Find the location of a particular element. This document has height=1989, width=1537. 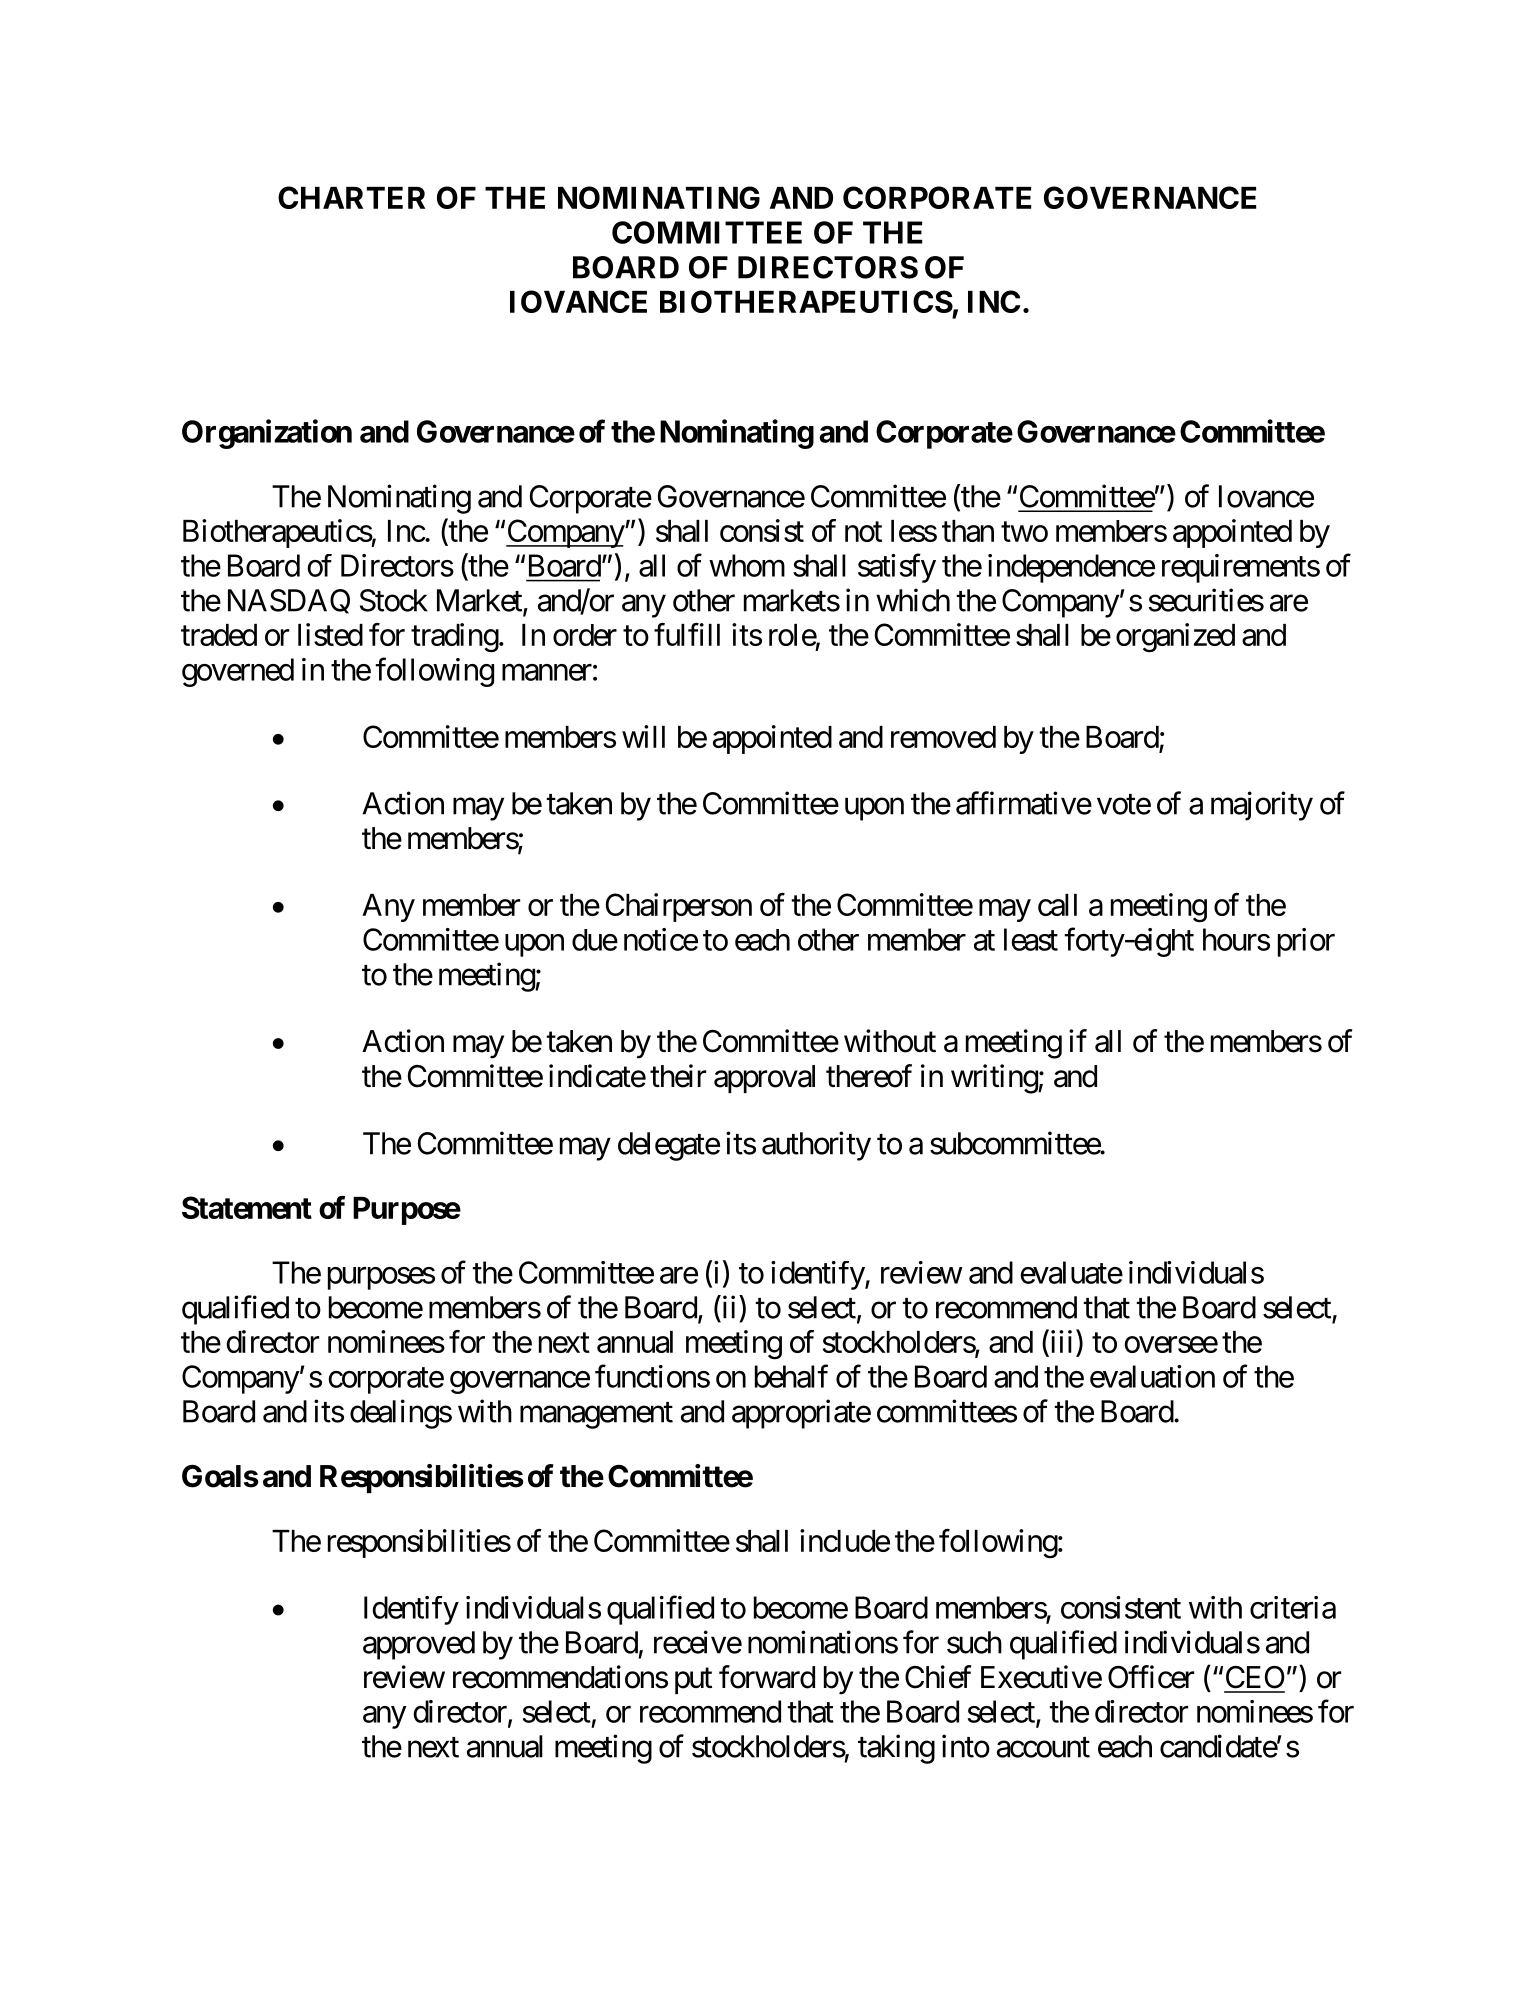

Statement is located at coordinates (247, 1207).
